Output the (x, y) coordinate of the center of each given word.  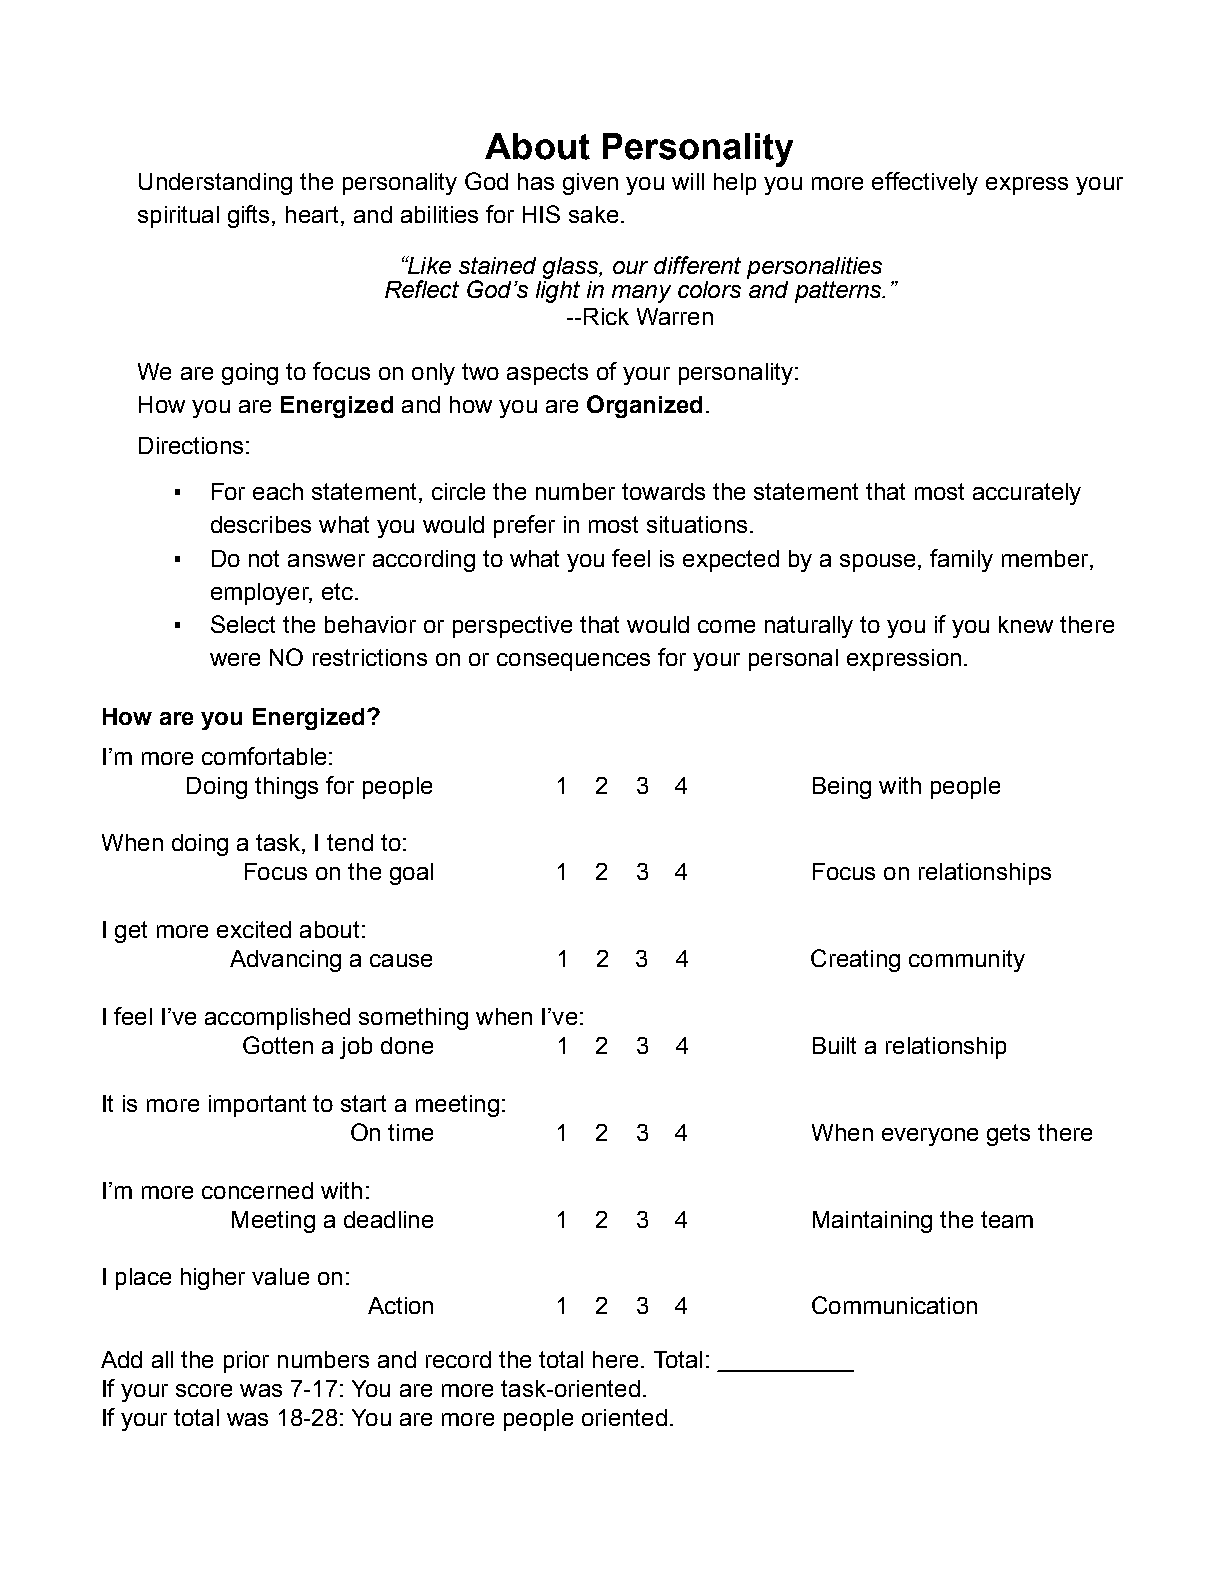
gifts (250, 216)
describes (261, 524)
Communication (894, 1305)
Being (842, 788)
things (286, 788)
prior (246, 1362)
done (407, 1045)
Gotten (278, 1045)
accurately (1027, 494)
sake (593, 214)
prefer (524, 526)
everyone (930, 1137)
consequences (573, 662)
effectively (925, 183)
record (458, 1359)
